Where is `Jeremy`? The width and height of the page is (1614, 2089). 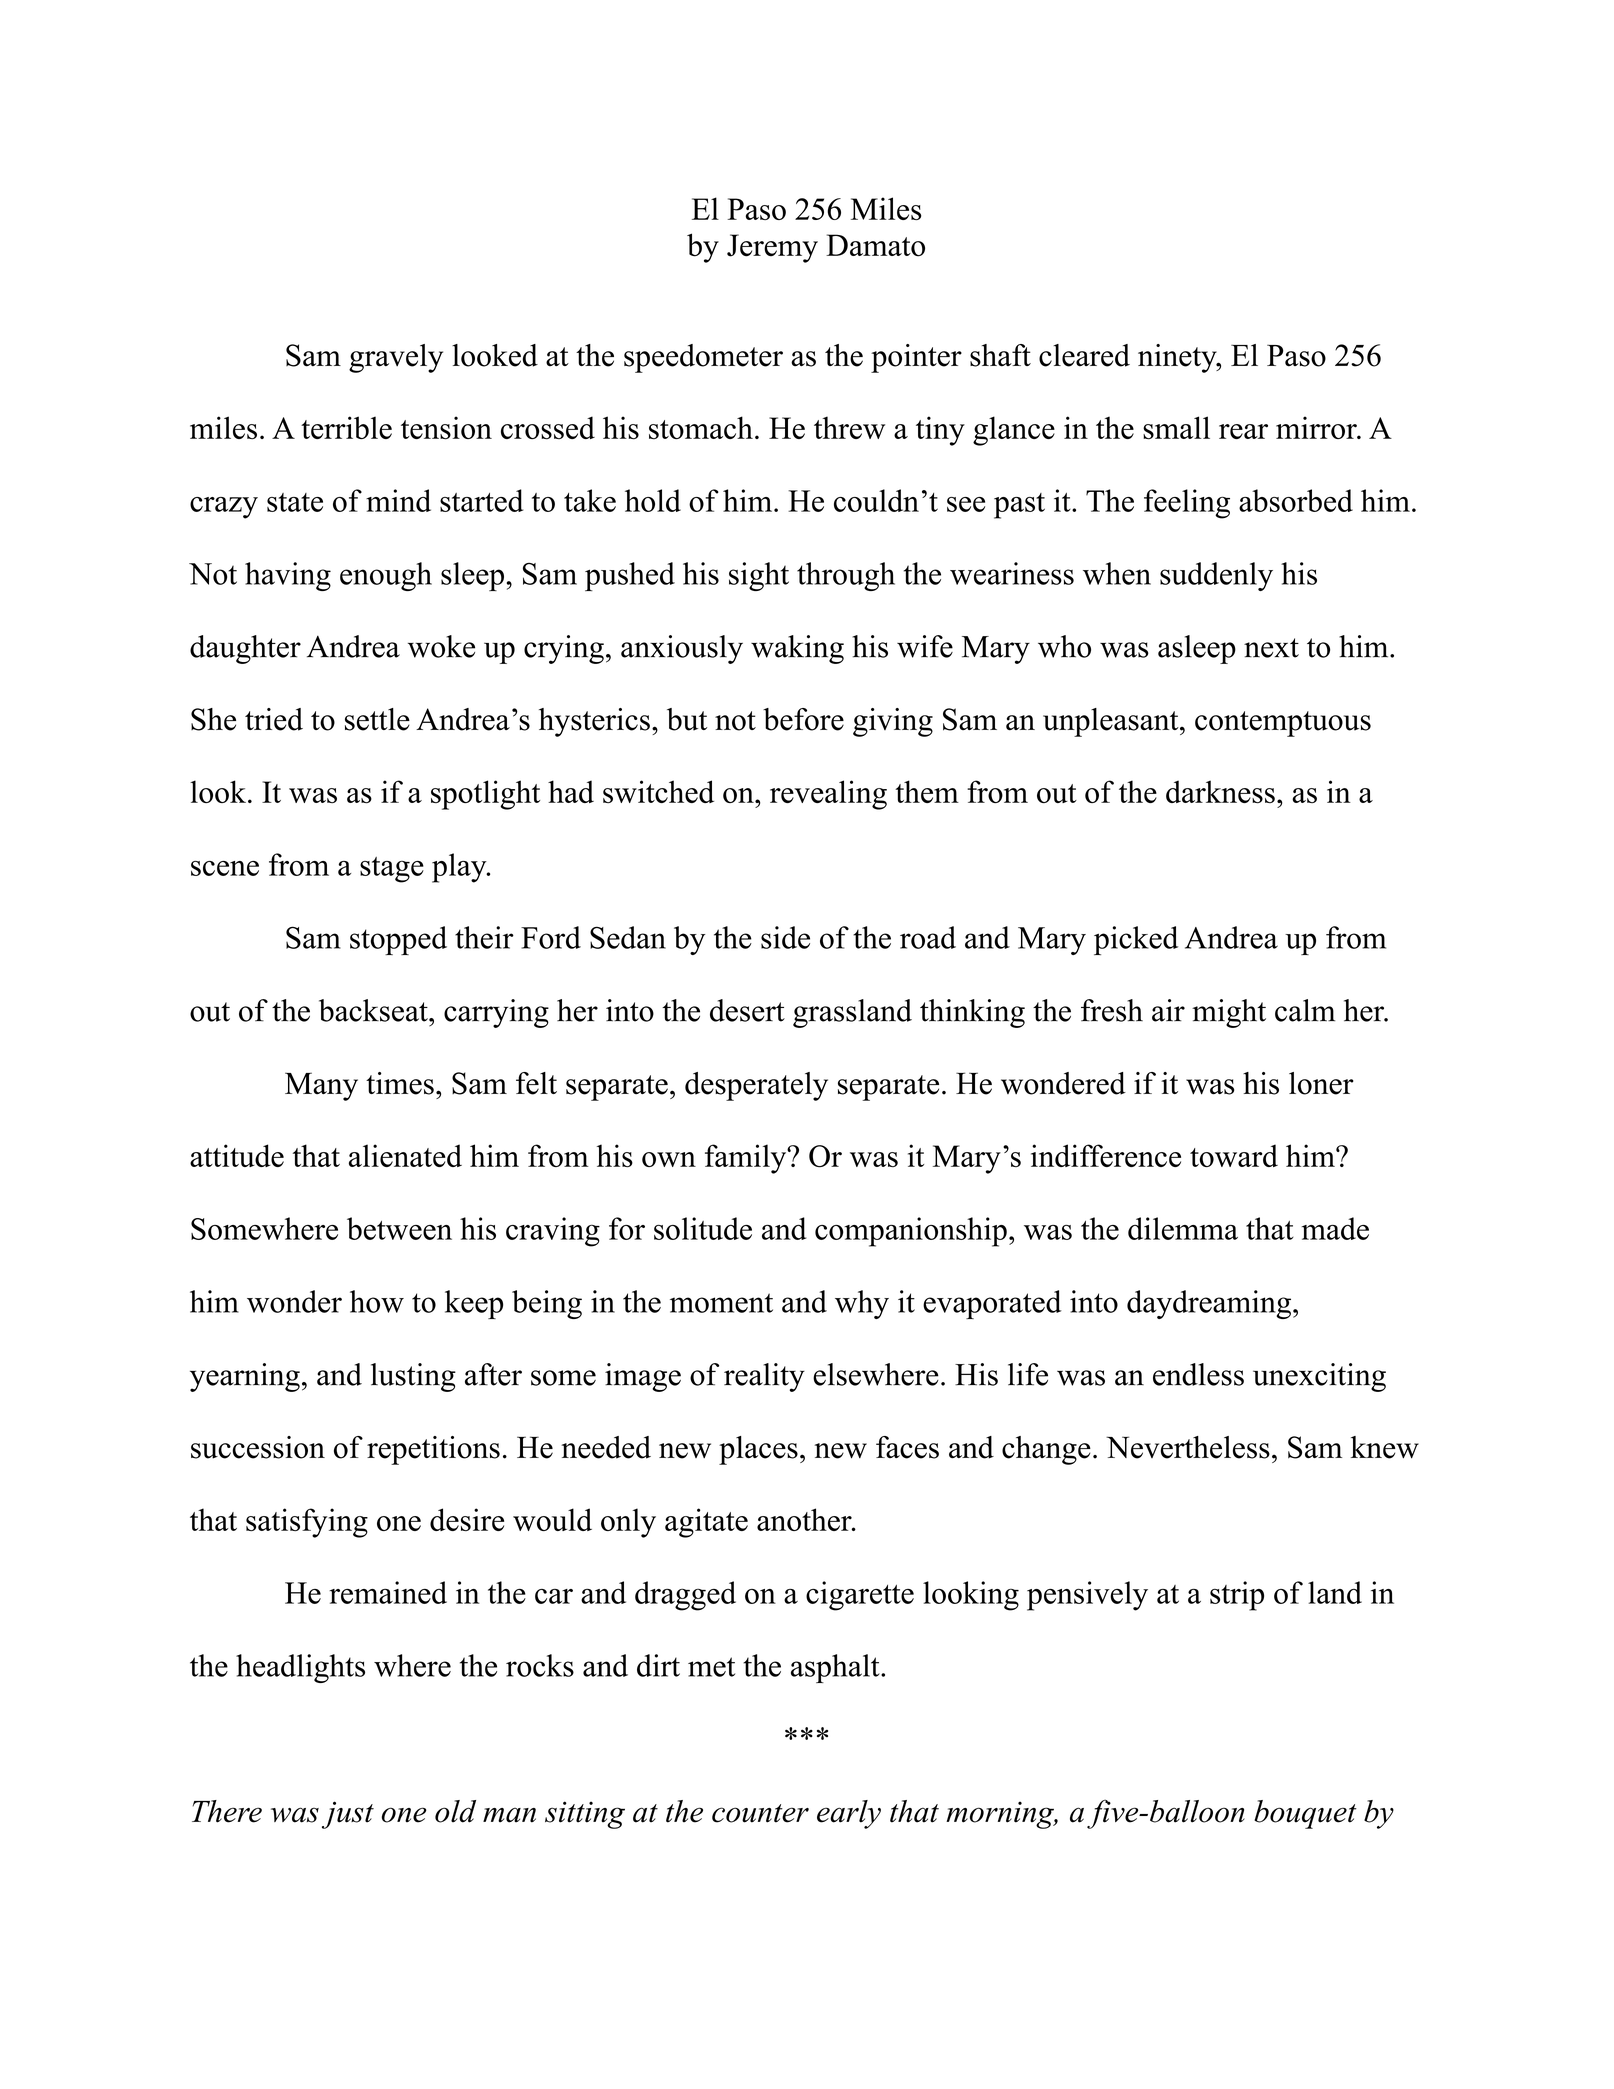 Jeremy is located at coordinates (772, 248).
